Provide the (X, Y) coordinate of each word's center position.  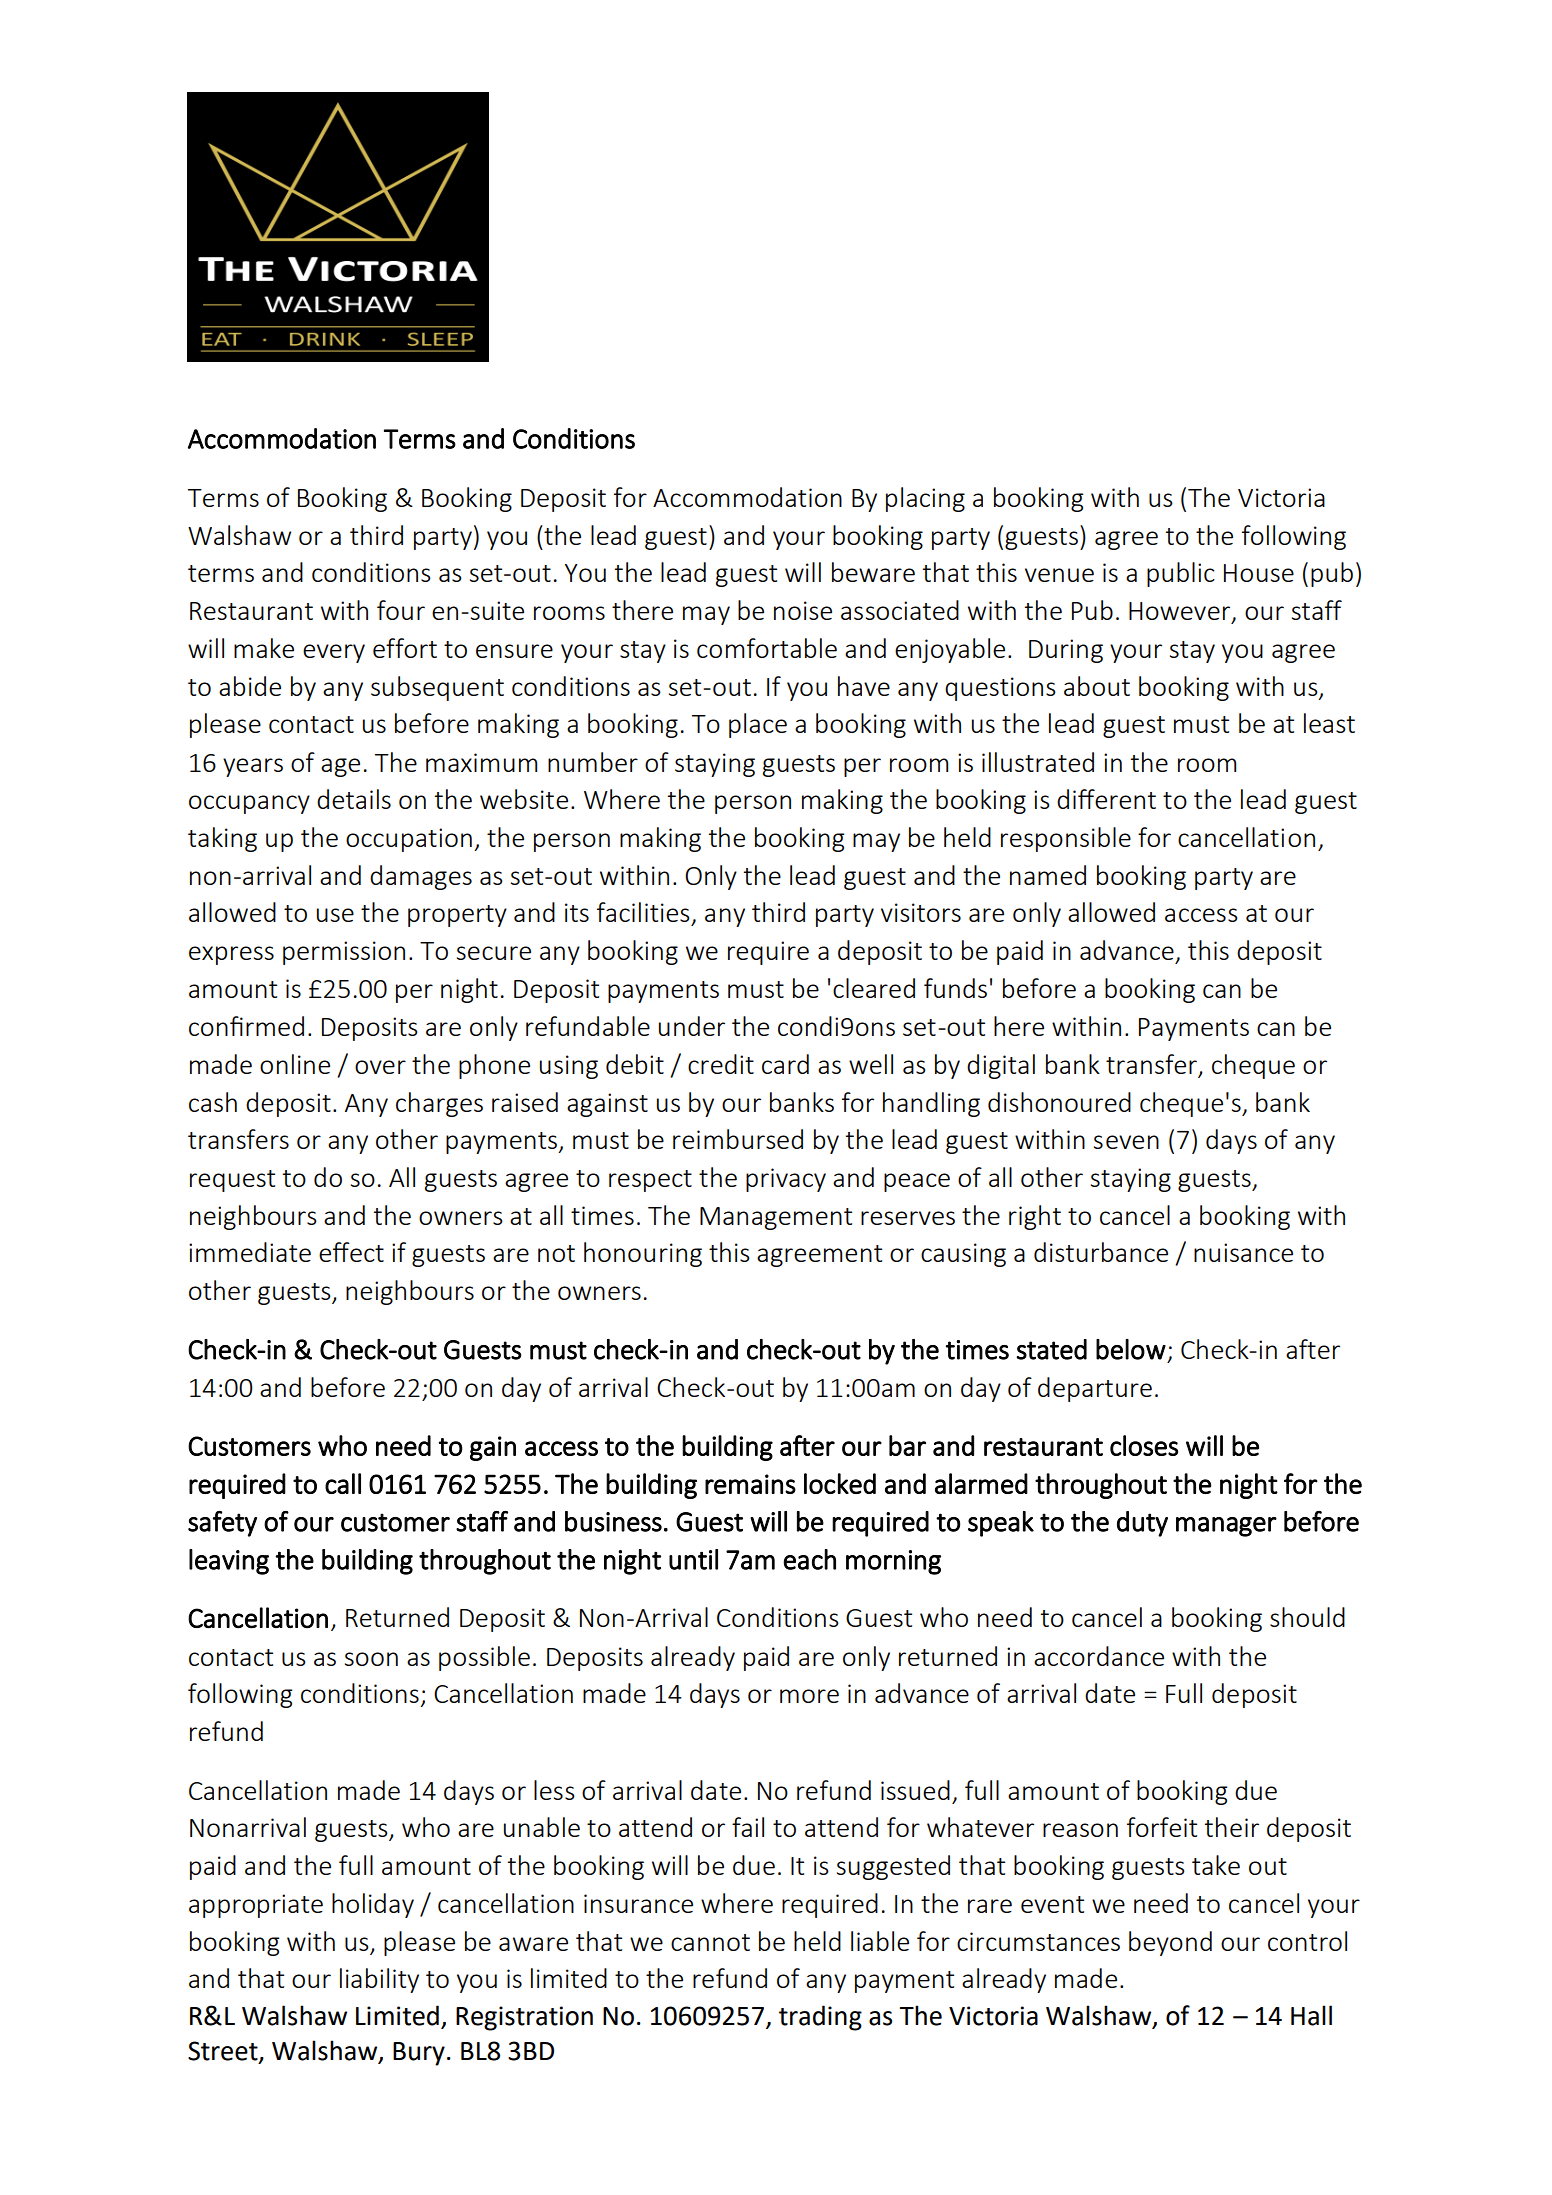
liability (379, 1980)
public (1181, 574)
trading (820, 2018)
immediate (250, 1252)
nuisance (1243, 1252)
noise (803, 610)
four (401, 610)
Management (776, 1218)
